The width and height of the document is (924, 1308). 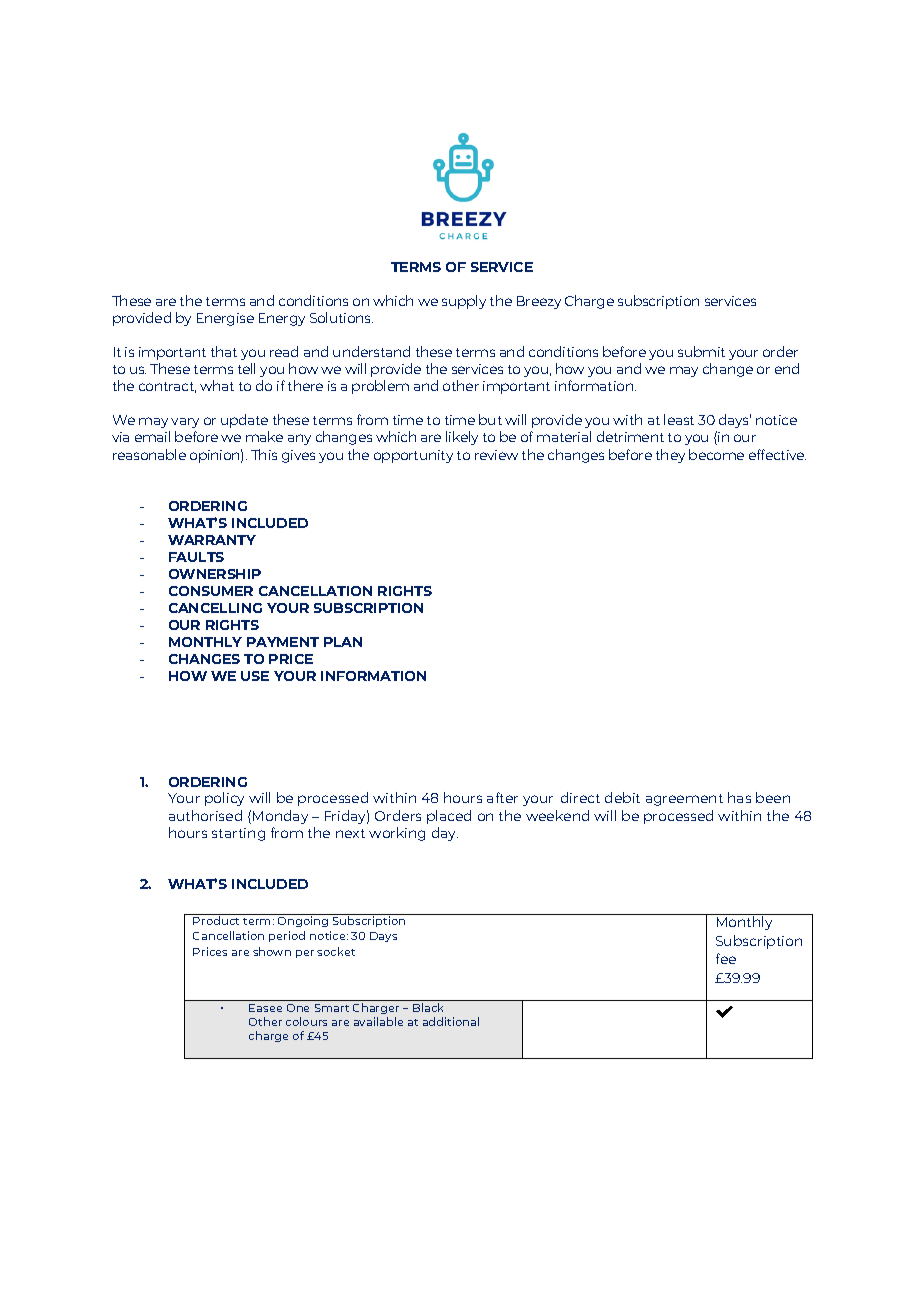 What do you see at coordinates (196, 557) in the document?
I see `FAULTS` at bounding box center [196, 557].
